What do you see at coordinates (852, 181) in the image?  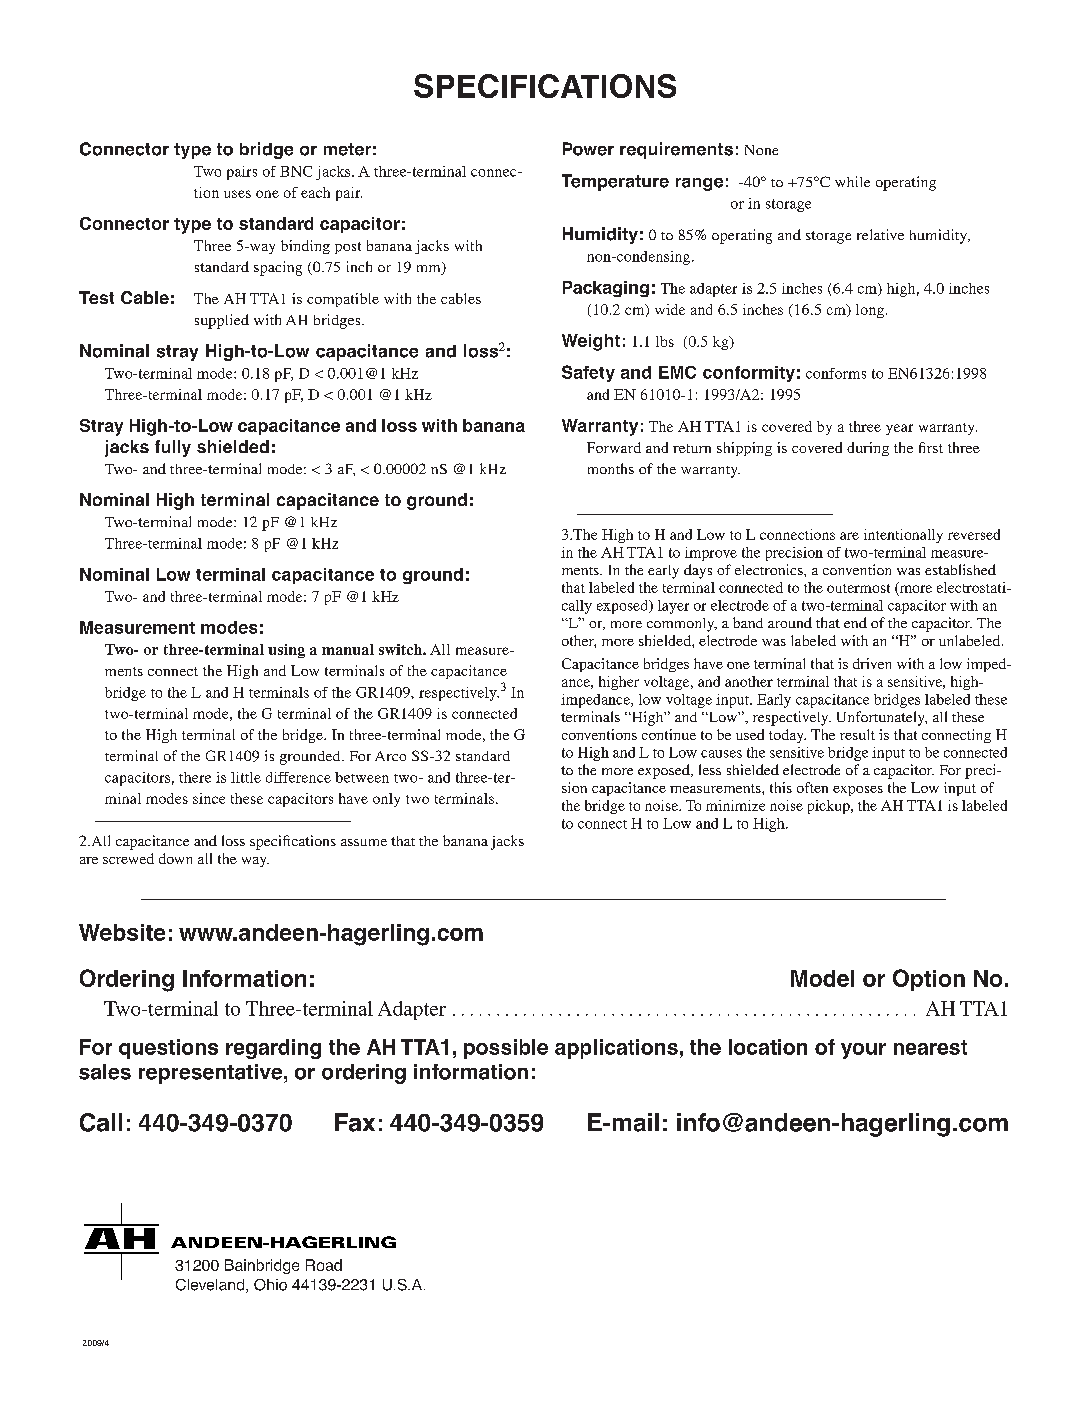 I see `while` at bounding box center [852, 181].
